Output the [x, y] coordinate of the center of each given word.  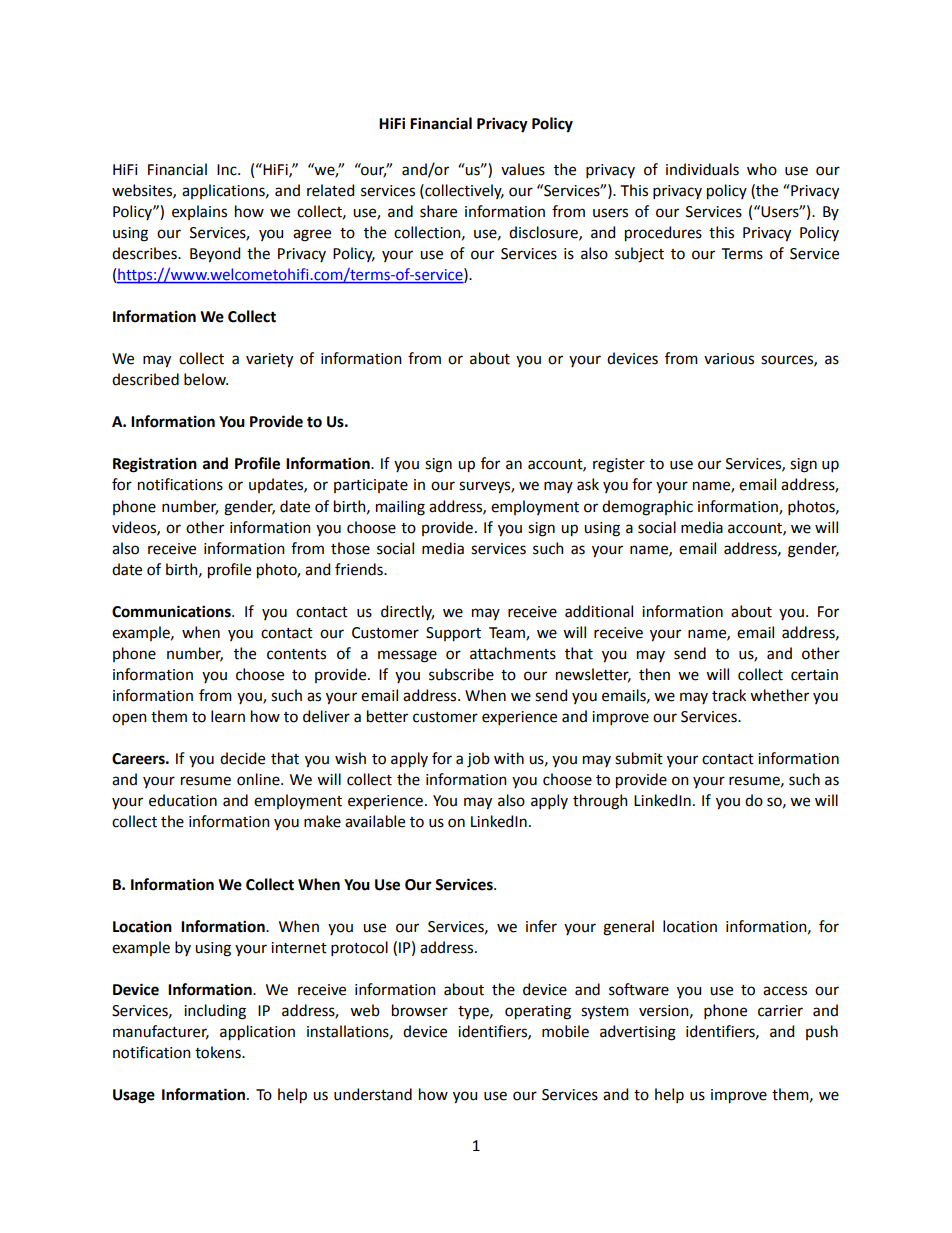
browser [420, 1010]
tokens [219, 1052]
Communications [172, 611]
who [762, 169]
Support [453, 634]
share [438, 211]
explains [199, 212]
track [729, 695]
